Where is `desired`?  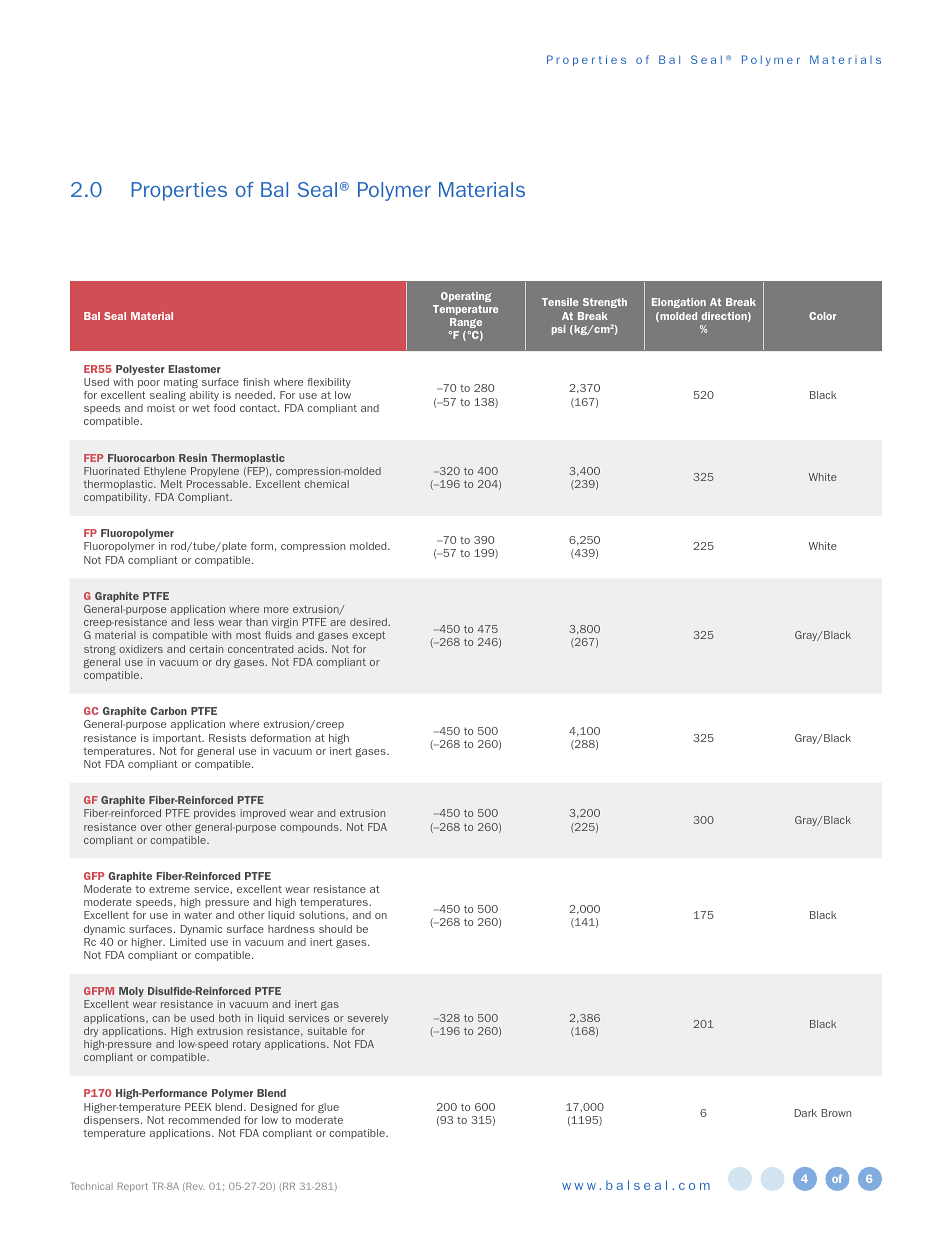
desired is located at coordinates (369, 622).
